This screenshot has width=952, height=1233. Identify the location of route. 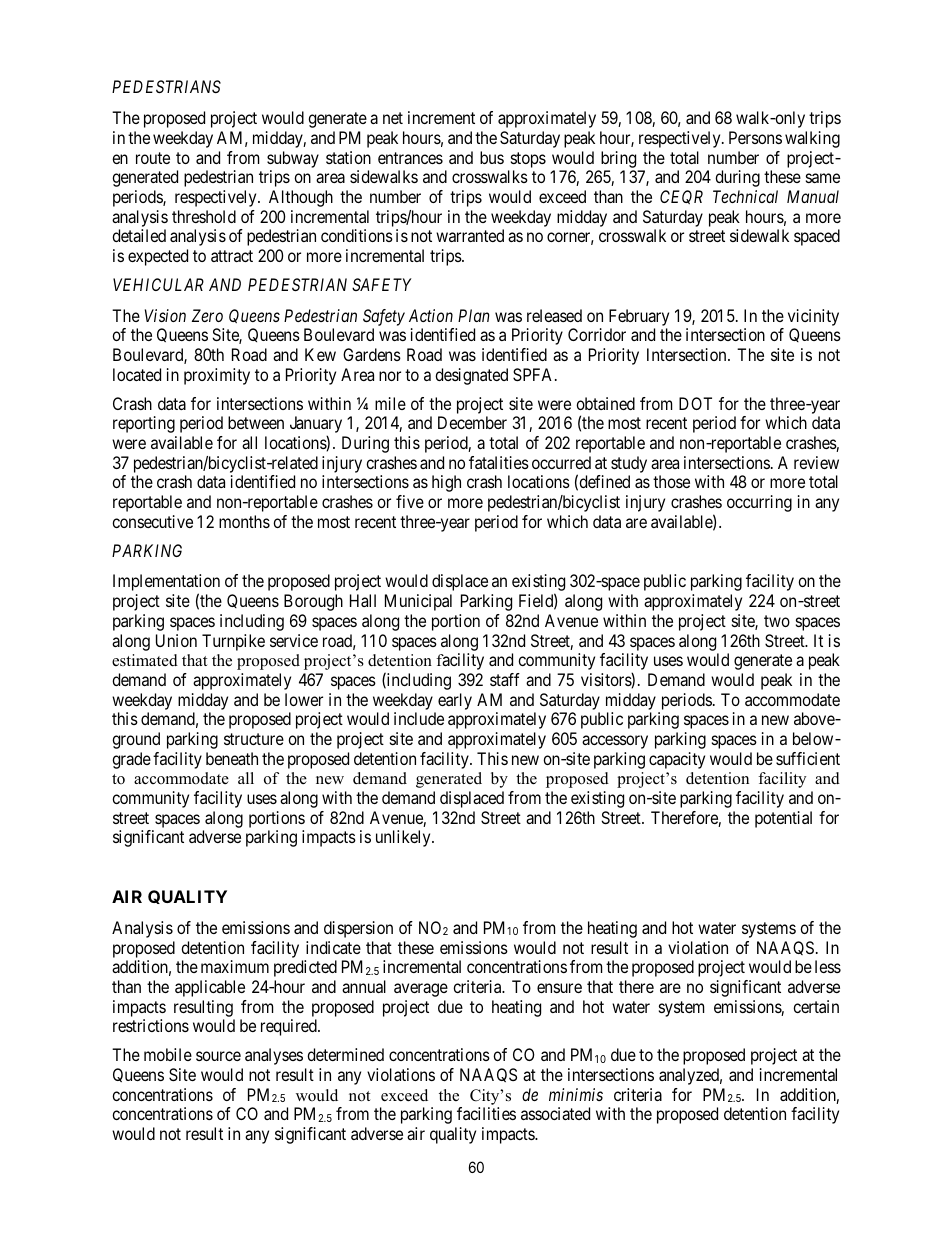
(153, 158).
